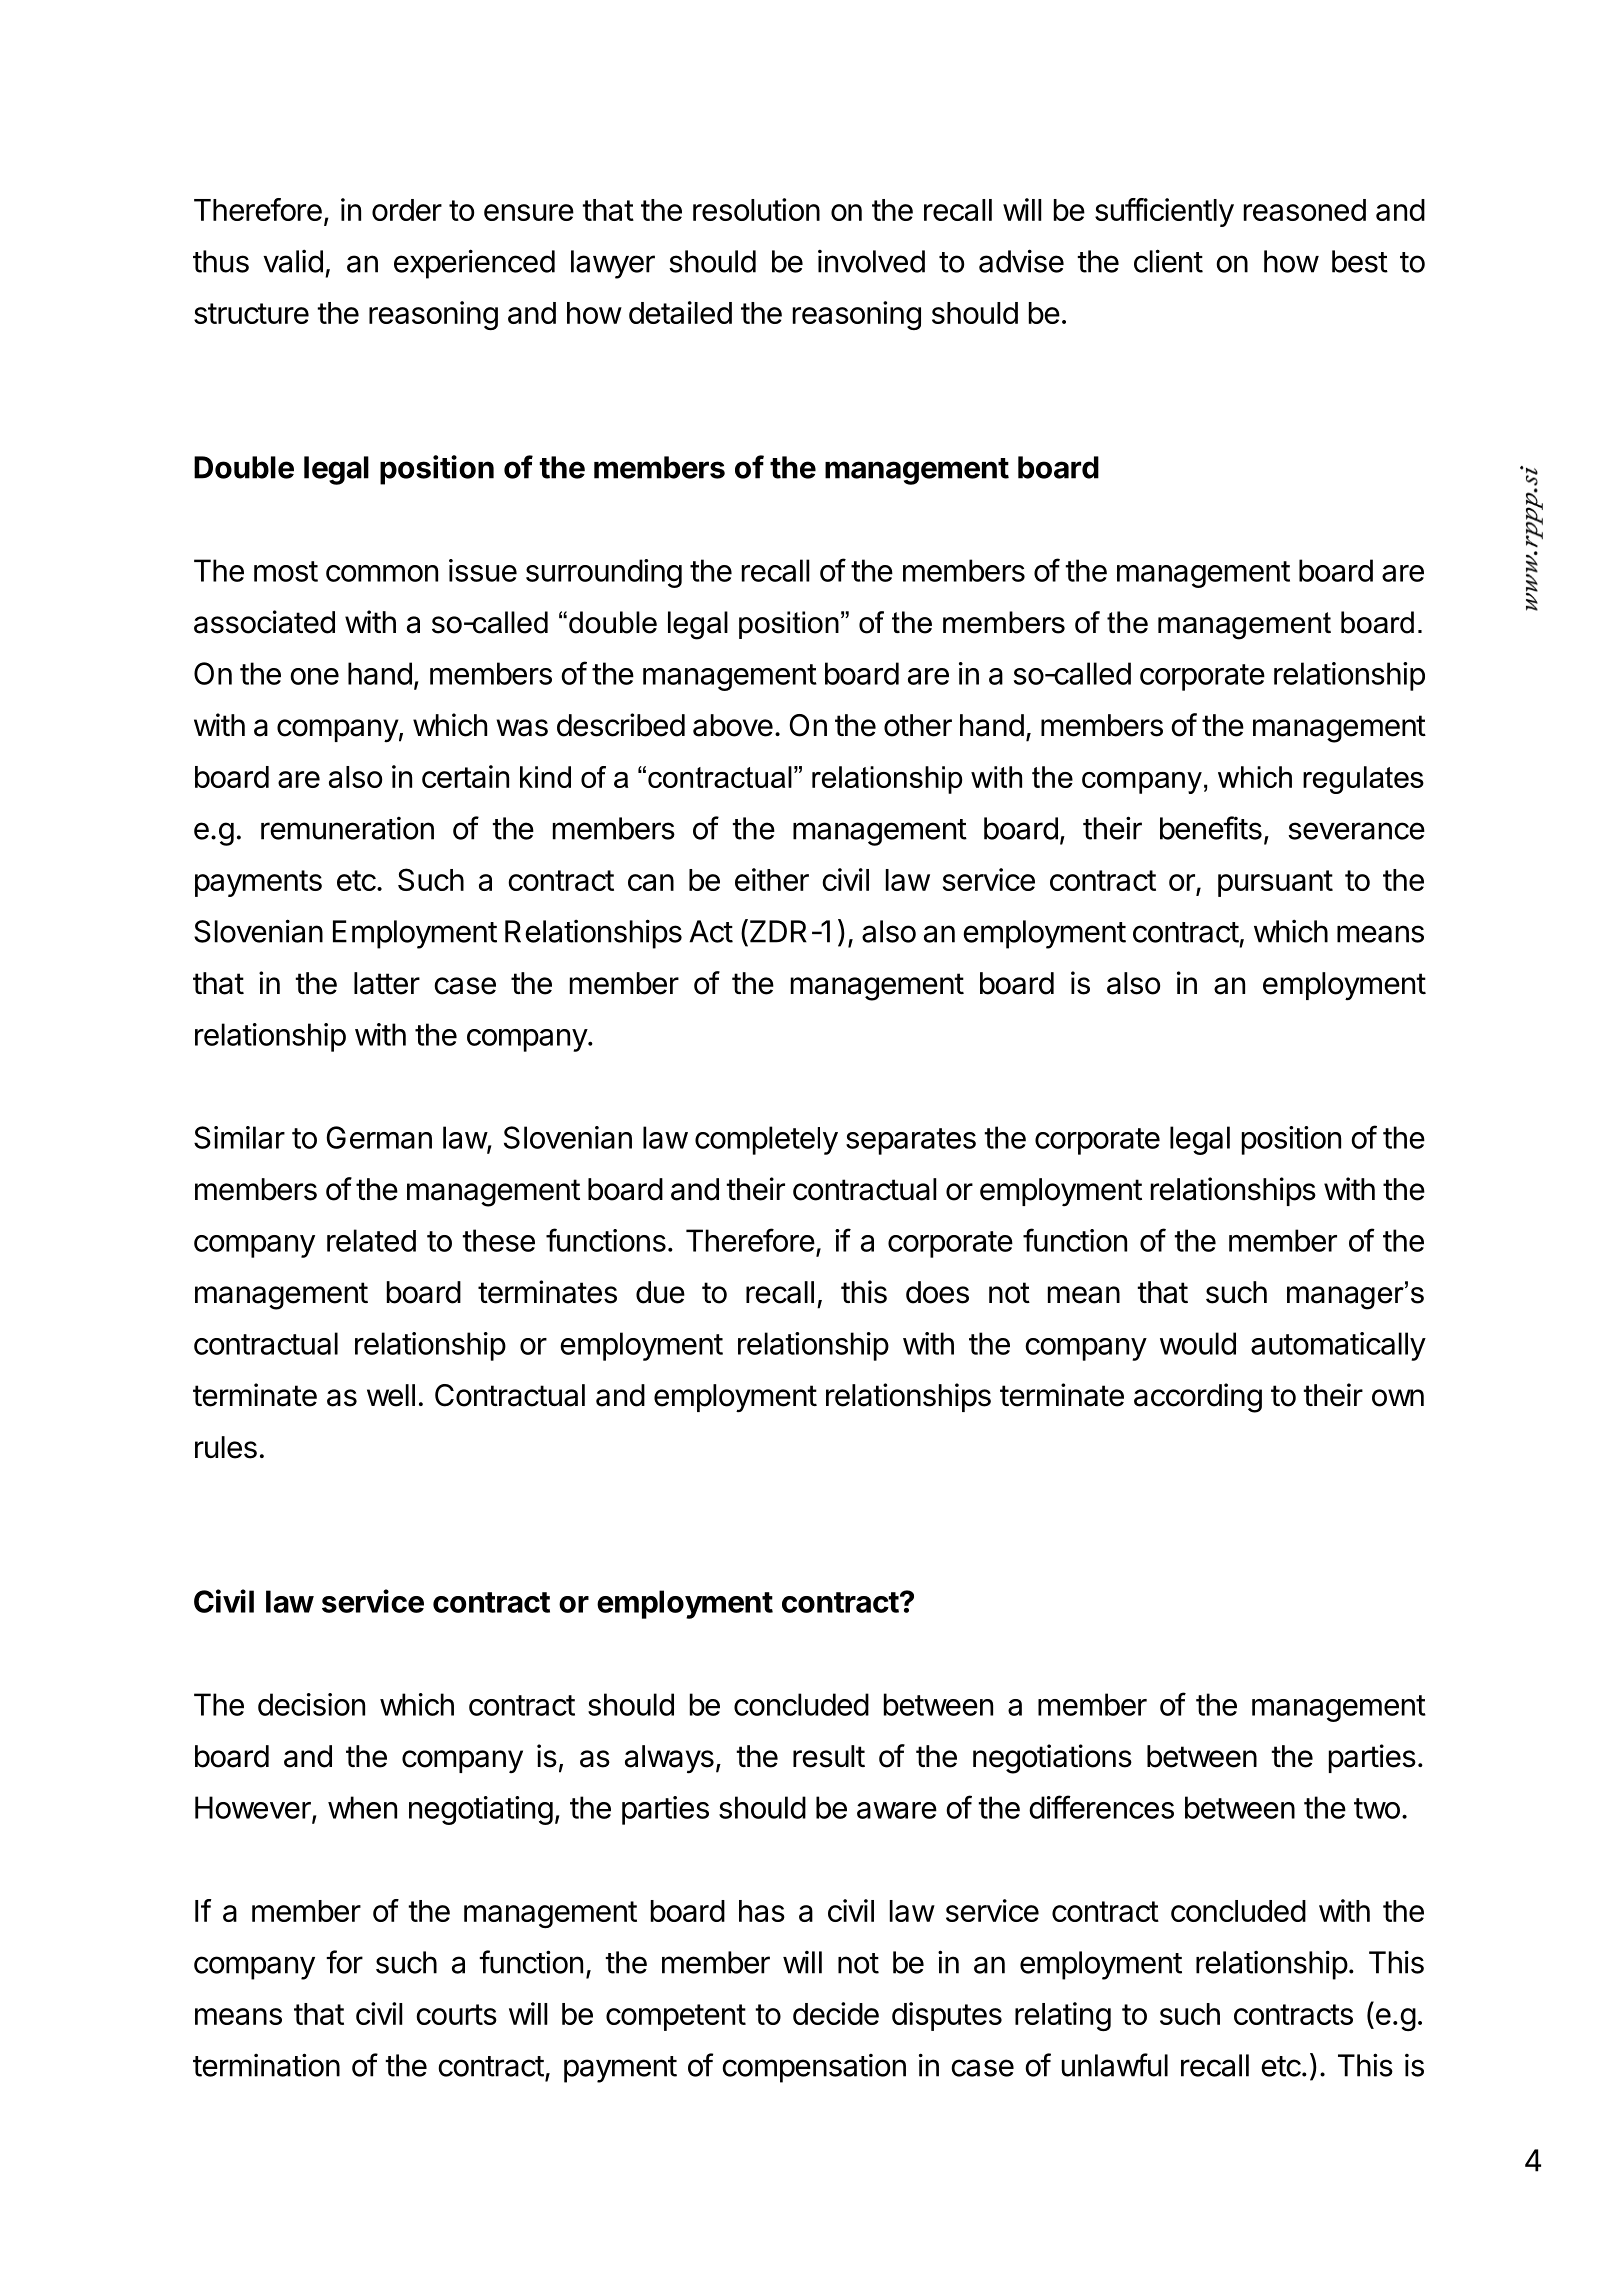 Image resolution: width=1617 pixels, height=2287 pixels. I want to click on reasoned, so click(1305, 210).
